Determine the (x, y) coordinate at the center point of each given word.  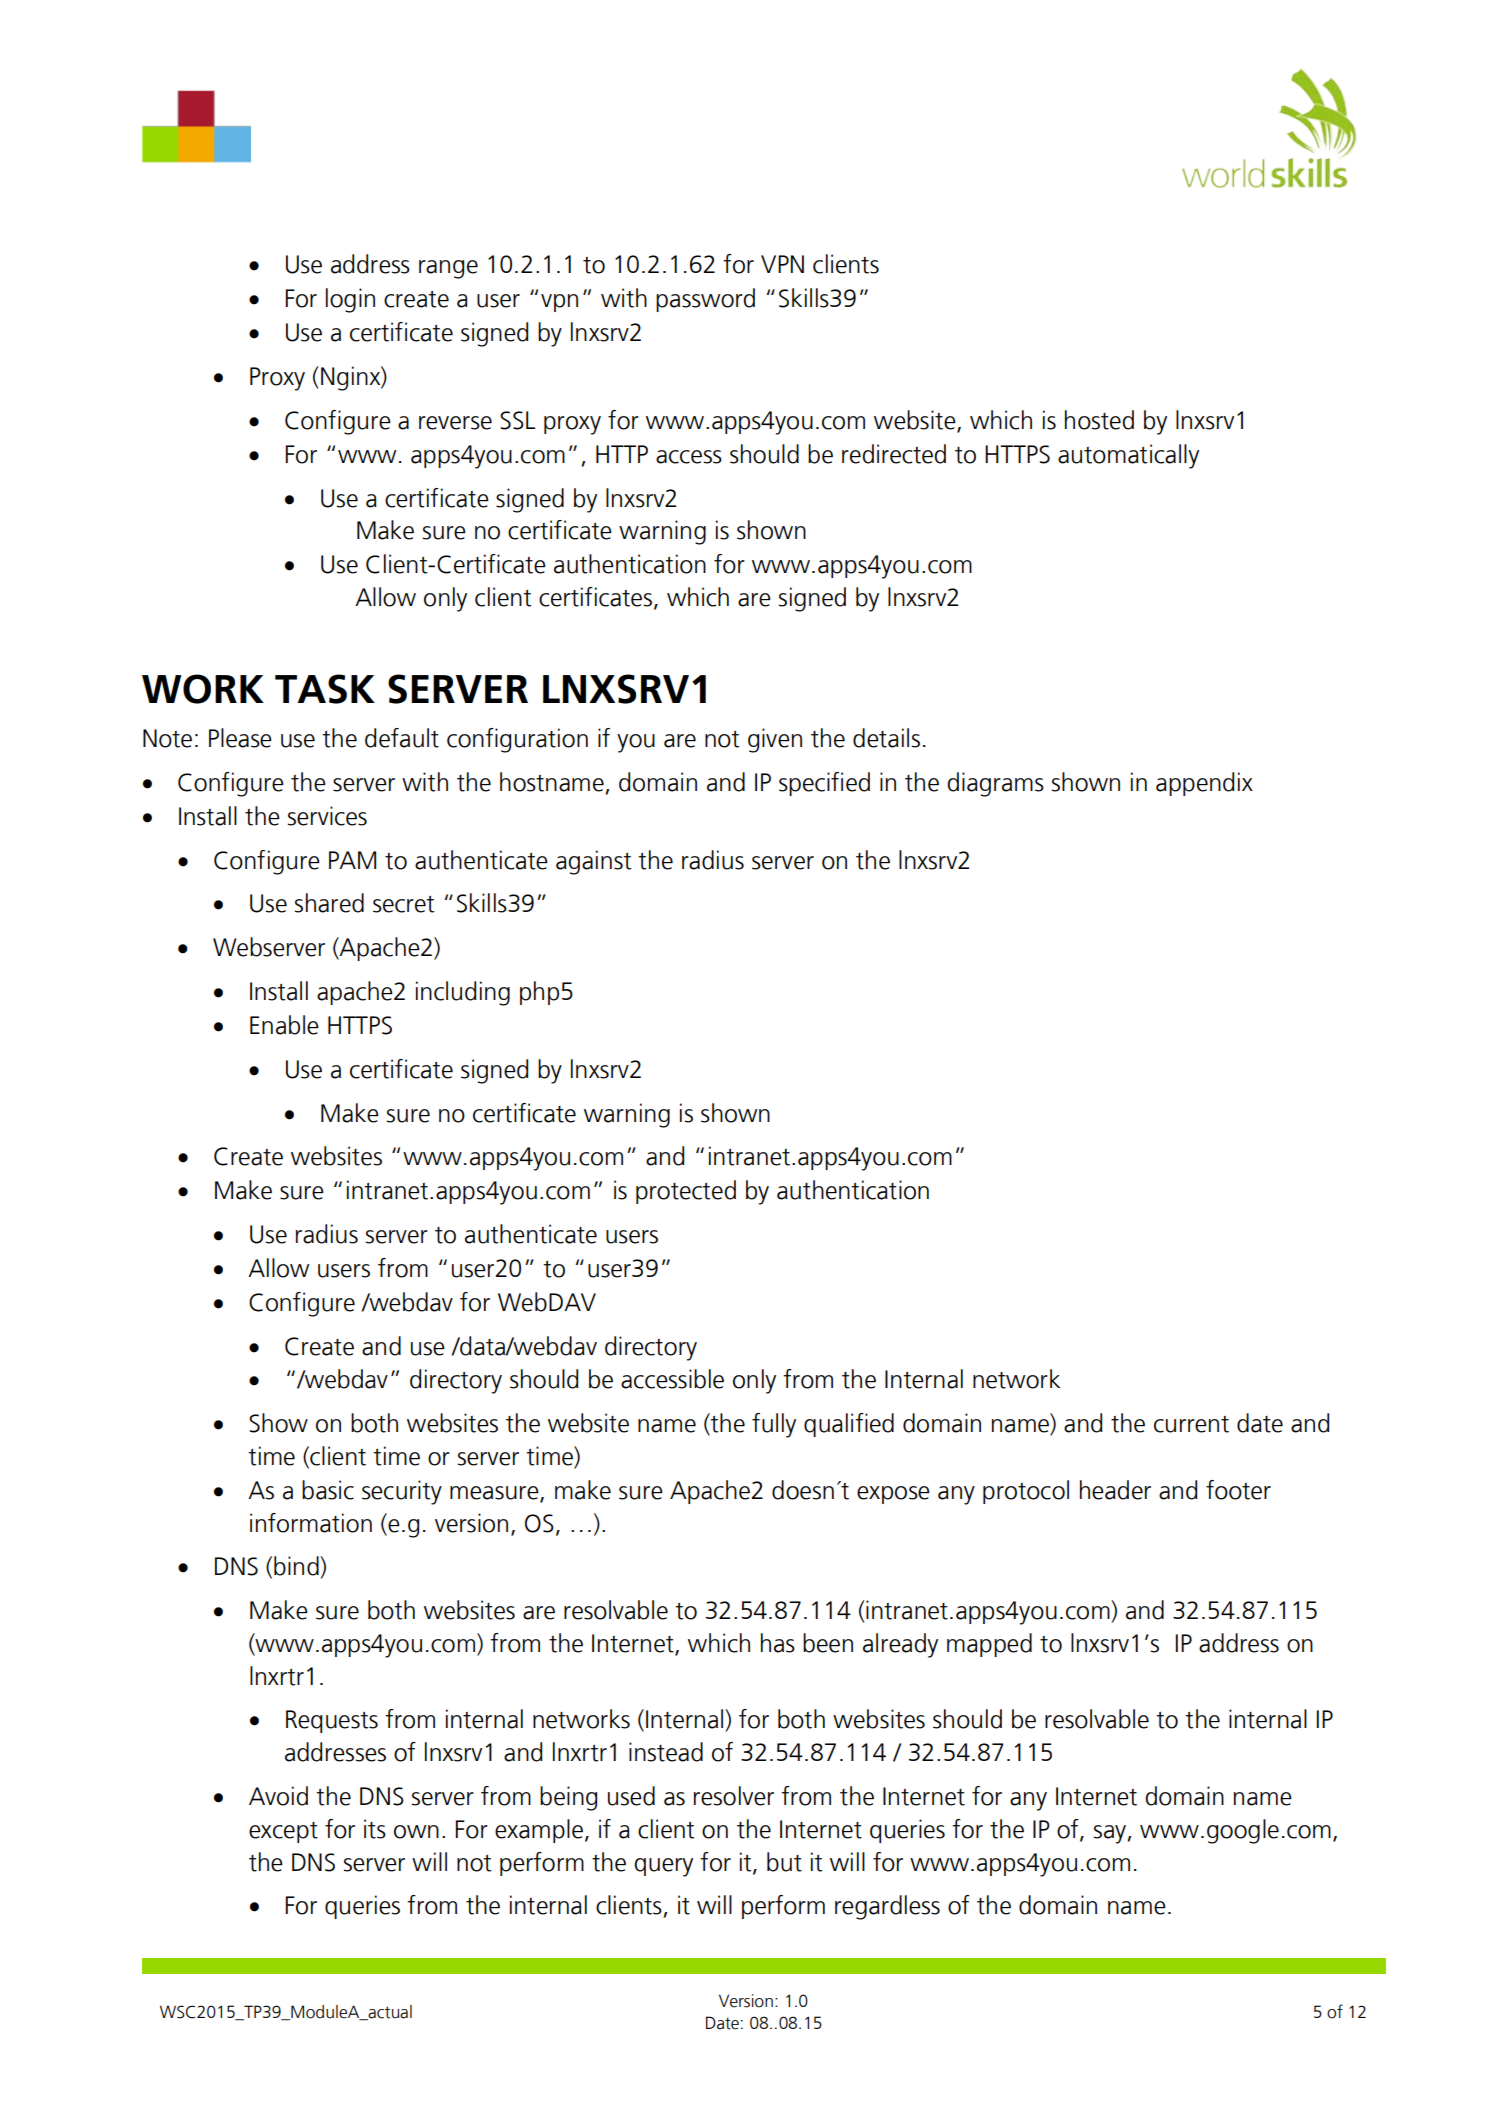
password (705, 300)
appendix (1204, 784)
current (1191, 1424)
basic (328, 1490)
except (283, 1832)
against (594, 862)
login (350, 300)
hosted (1099, 420)
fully (774, 1425)
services (327, 816)
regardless (887, 1907)
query (663, 1867)
